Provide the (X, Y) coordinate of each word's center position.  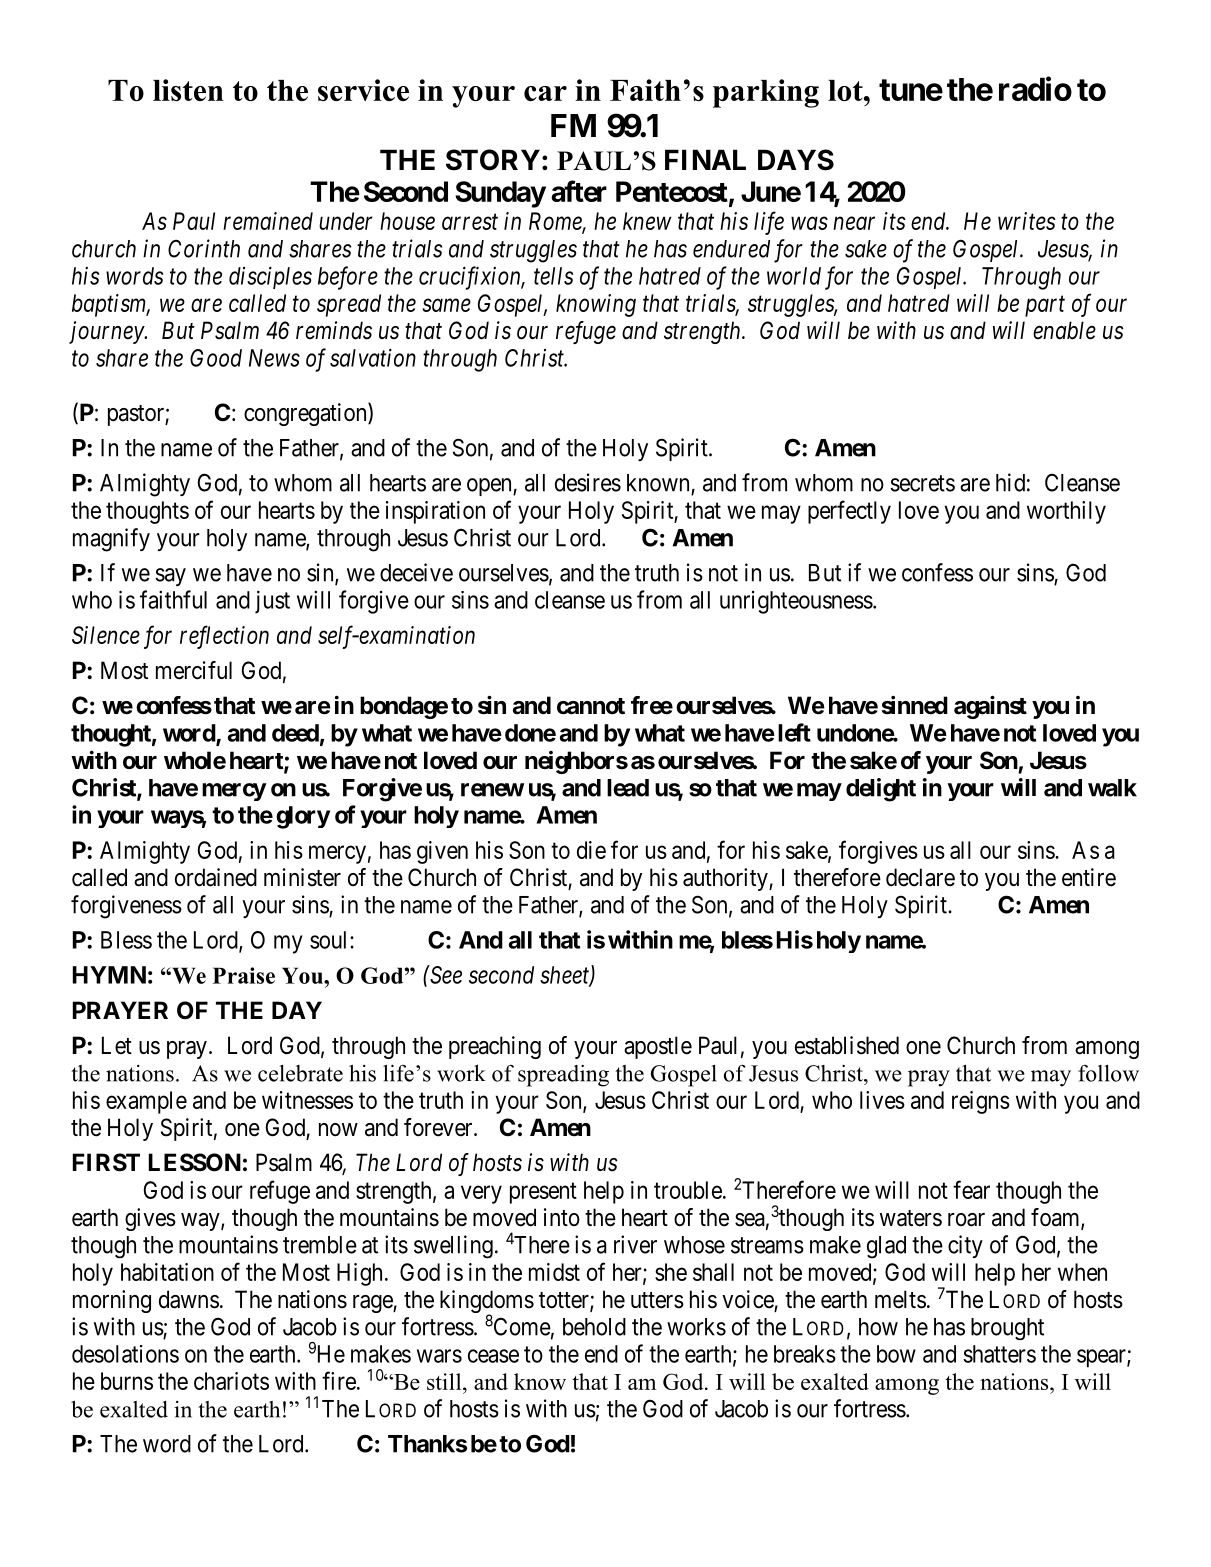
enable (1064, 330)
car (545, 93)
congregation (306, 414)
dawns (189, 1299)
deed (295, 733)
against (990, 707)
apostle (658, 1047)
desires (588, 482)
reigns (981, 1102)
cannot (591, 706)
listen (188, 90)
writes (1027, 221)
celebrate (300, 1073)
